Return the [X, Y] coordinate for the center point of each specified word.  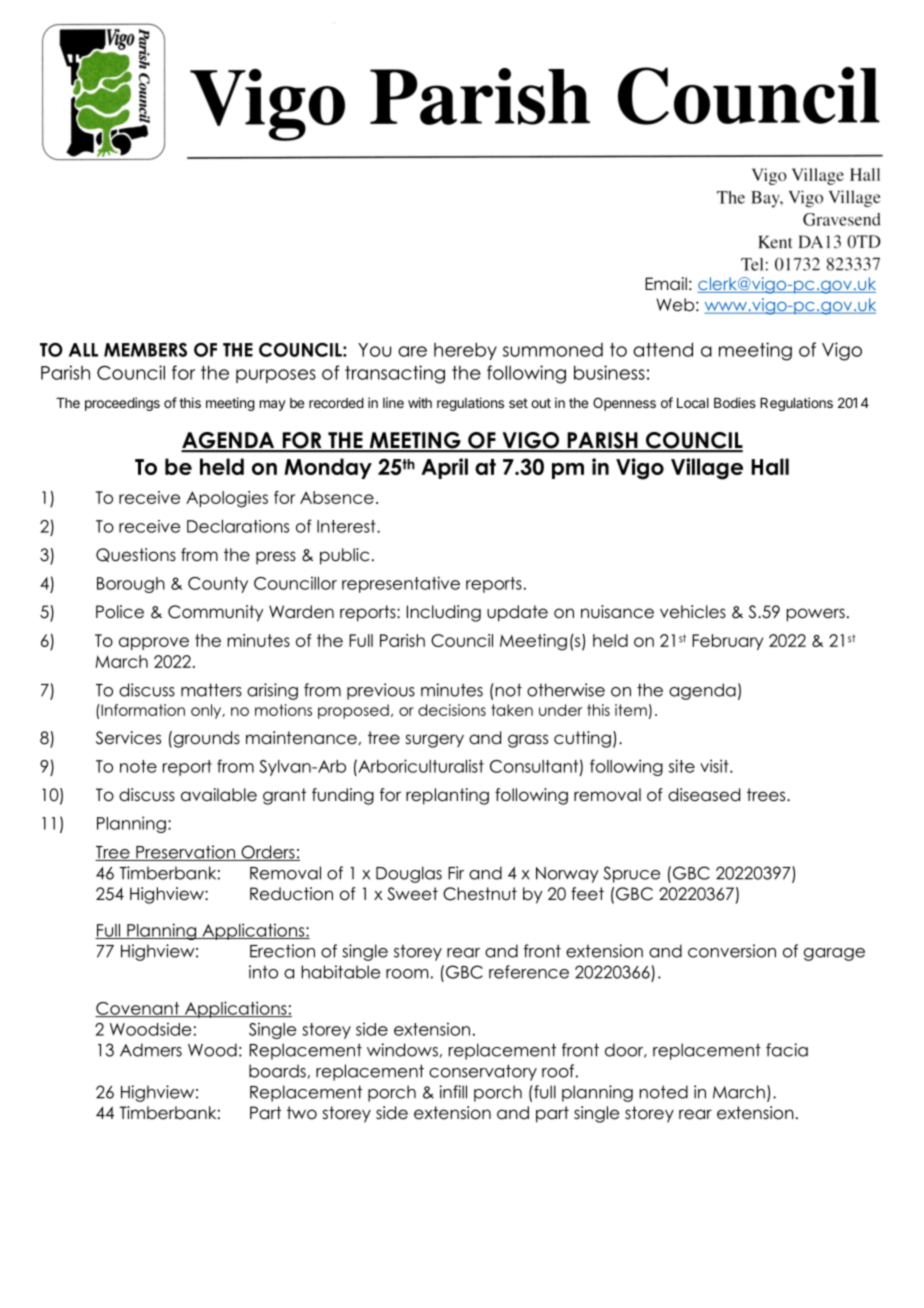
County [218, 585]
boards [277, 1071]
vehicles [693, 612]
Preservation [185, 853]
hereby [465, 351]
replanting [447, 796]
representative [401, 584]
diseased [704, 795]
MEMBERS [145, 350]
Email [666, 284]
